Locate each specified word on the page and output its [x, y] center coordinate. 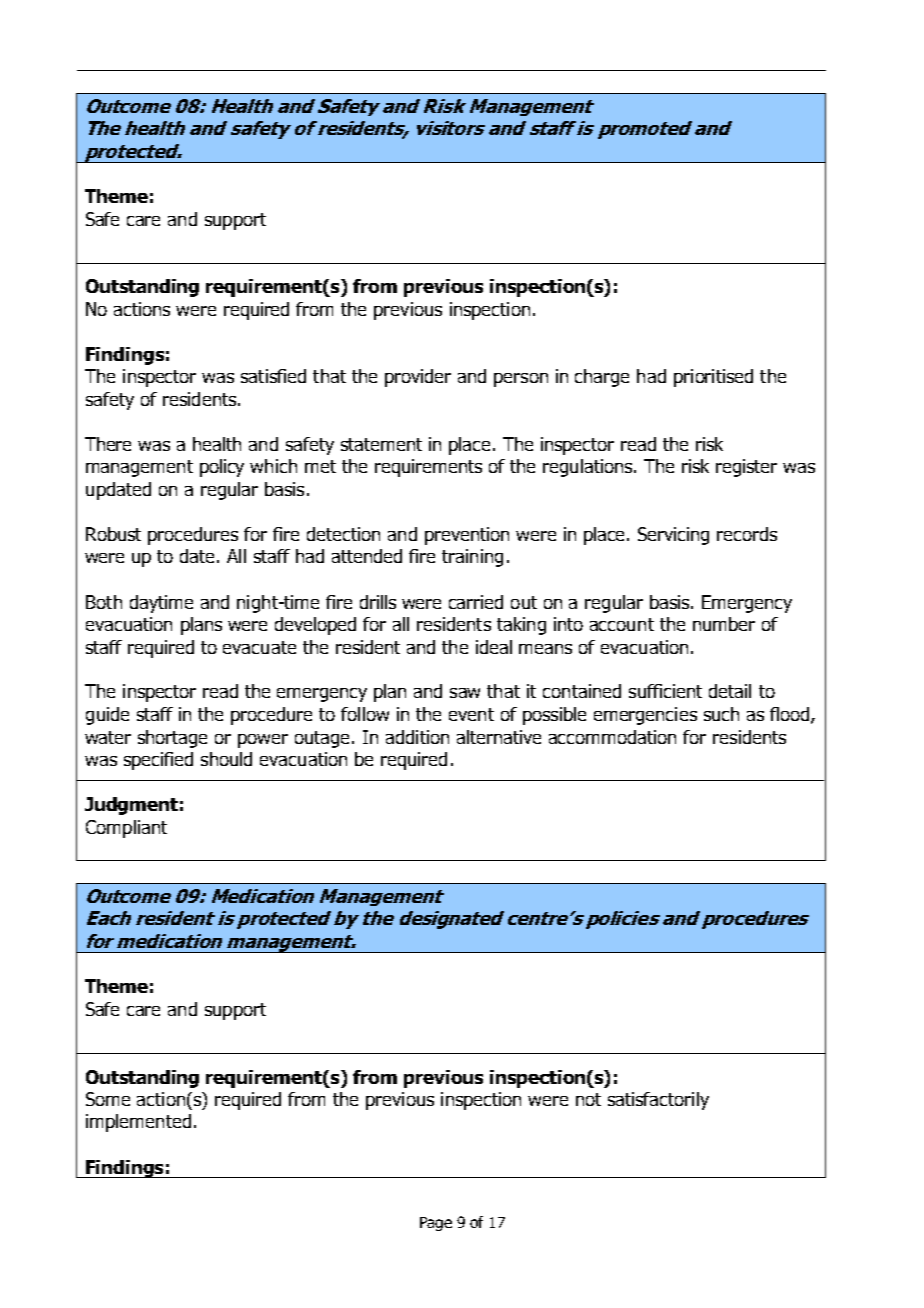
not [588, 1099]
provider [418, 378]
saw [465, 693]
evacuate [259, 647]
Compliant [126, 829]
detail [730, 691]
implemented [138, 1123]
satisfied [273, 376]
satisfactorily [658, 1101]
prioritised [713, 378]
